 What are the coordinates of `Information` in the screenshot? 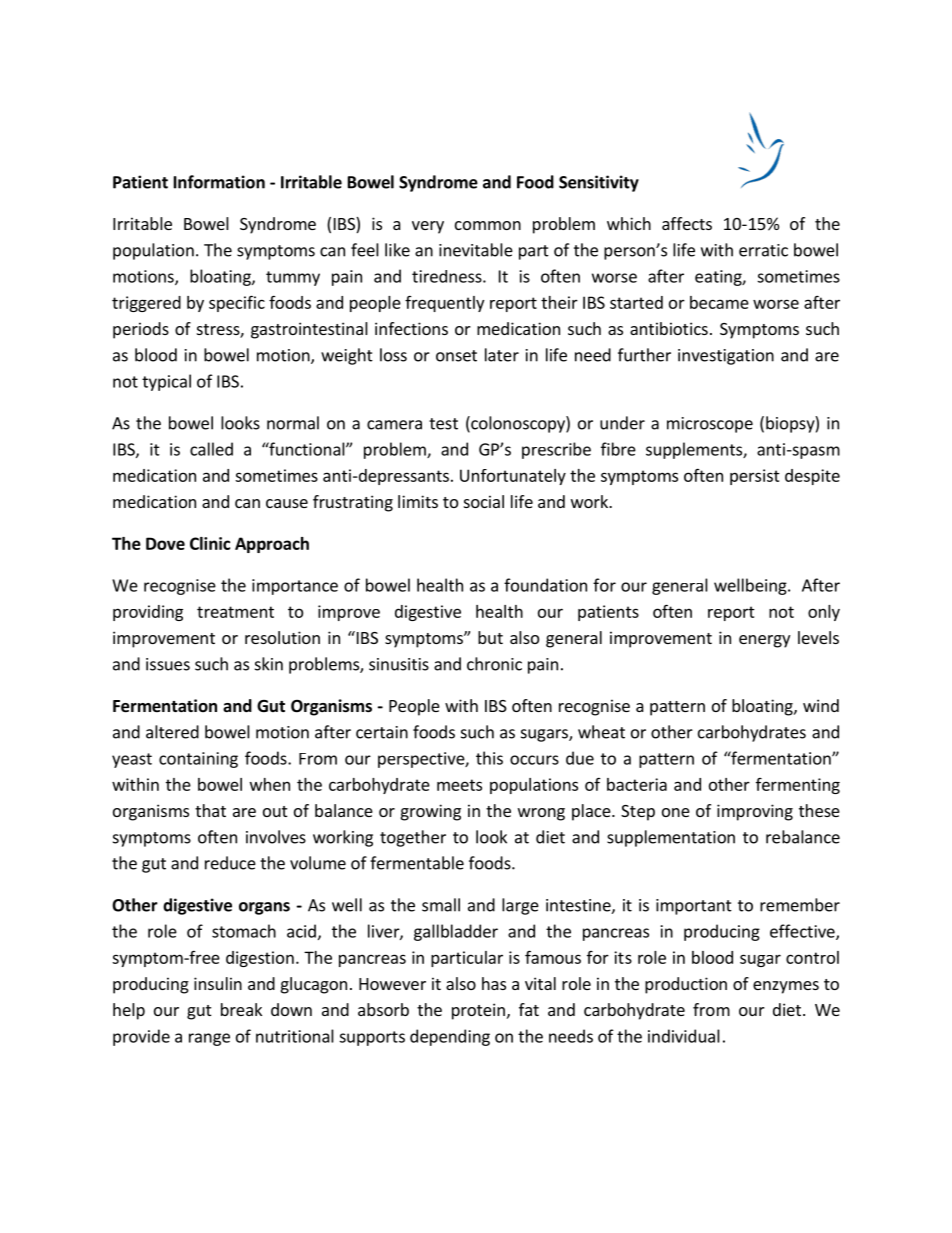 It's located at (219, 182).
